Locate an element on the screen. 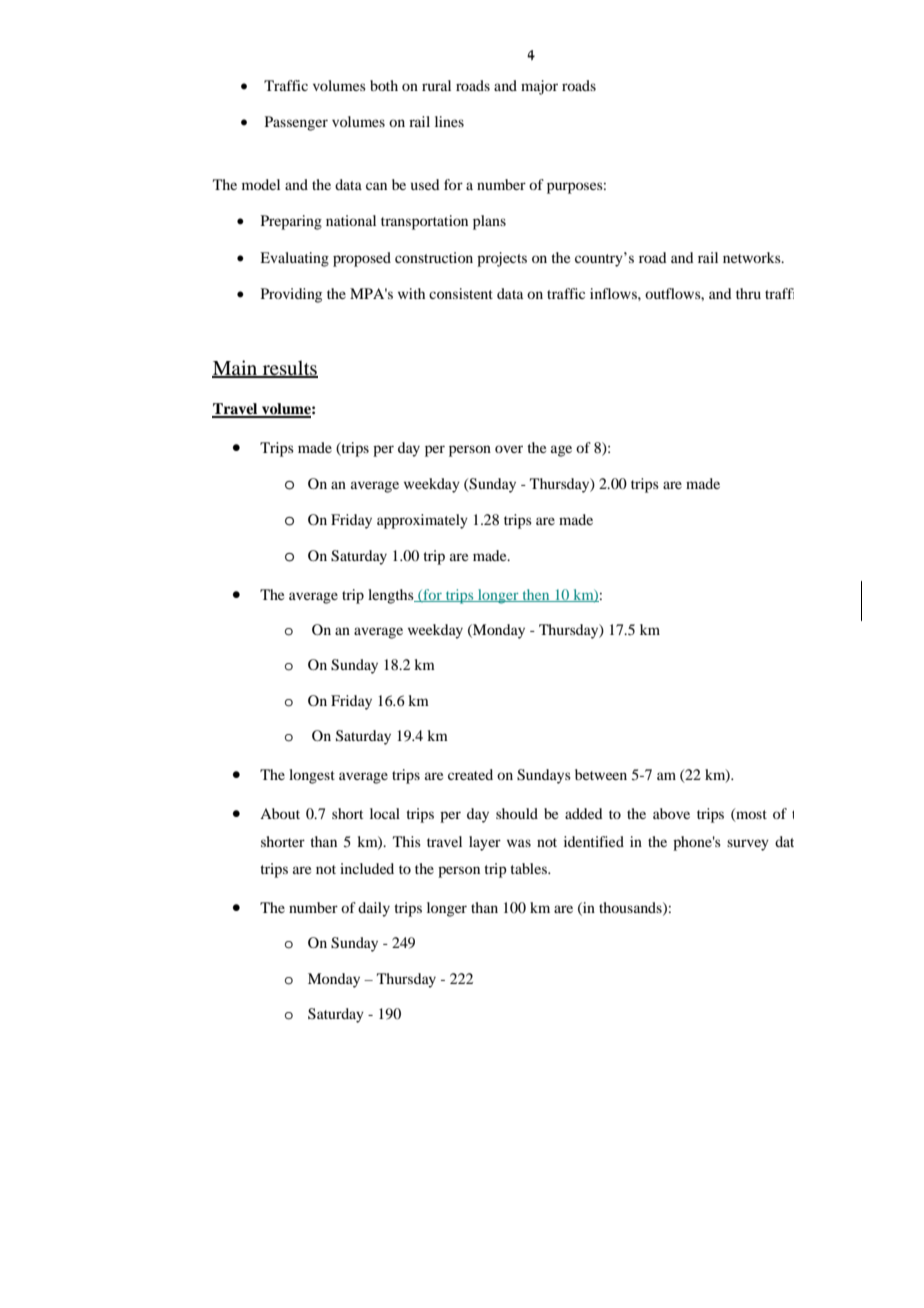  lines is located at coordinates (449, 121).
